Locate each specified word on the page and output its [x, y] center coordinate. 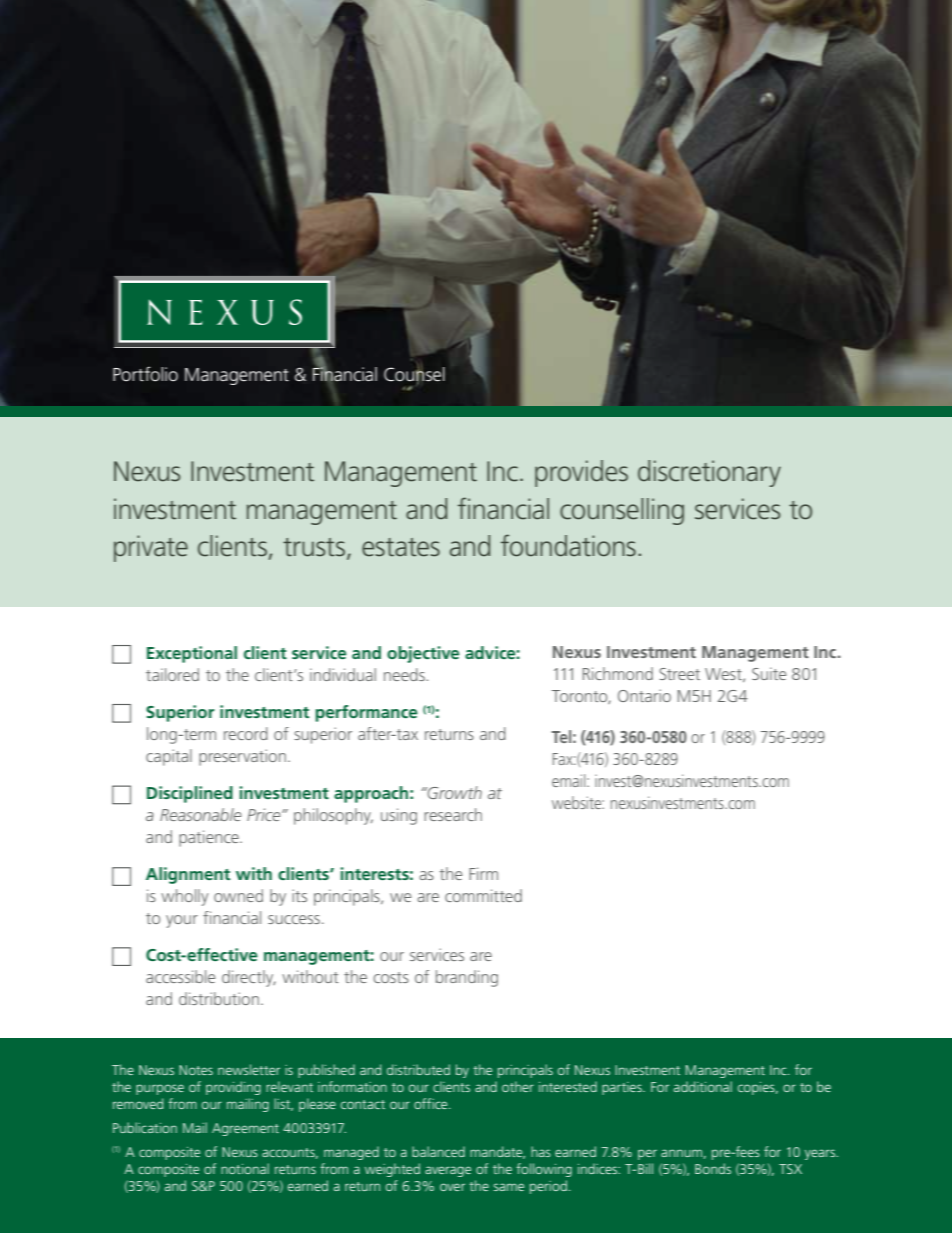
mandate [497, 1152]
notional [245, 1168]
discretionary [709, 473]
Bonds [713, 1168]
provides [581, 473]
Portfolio [145, 374]
